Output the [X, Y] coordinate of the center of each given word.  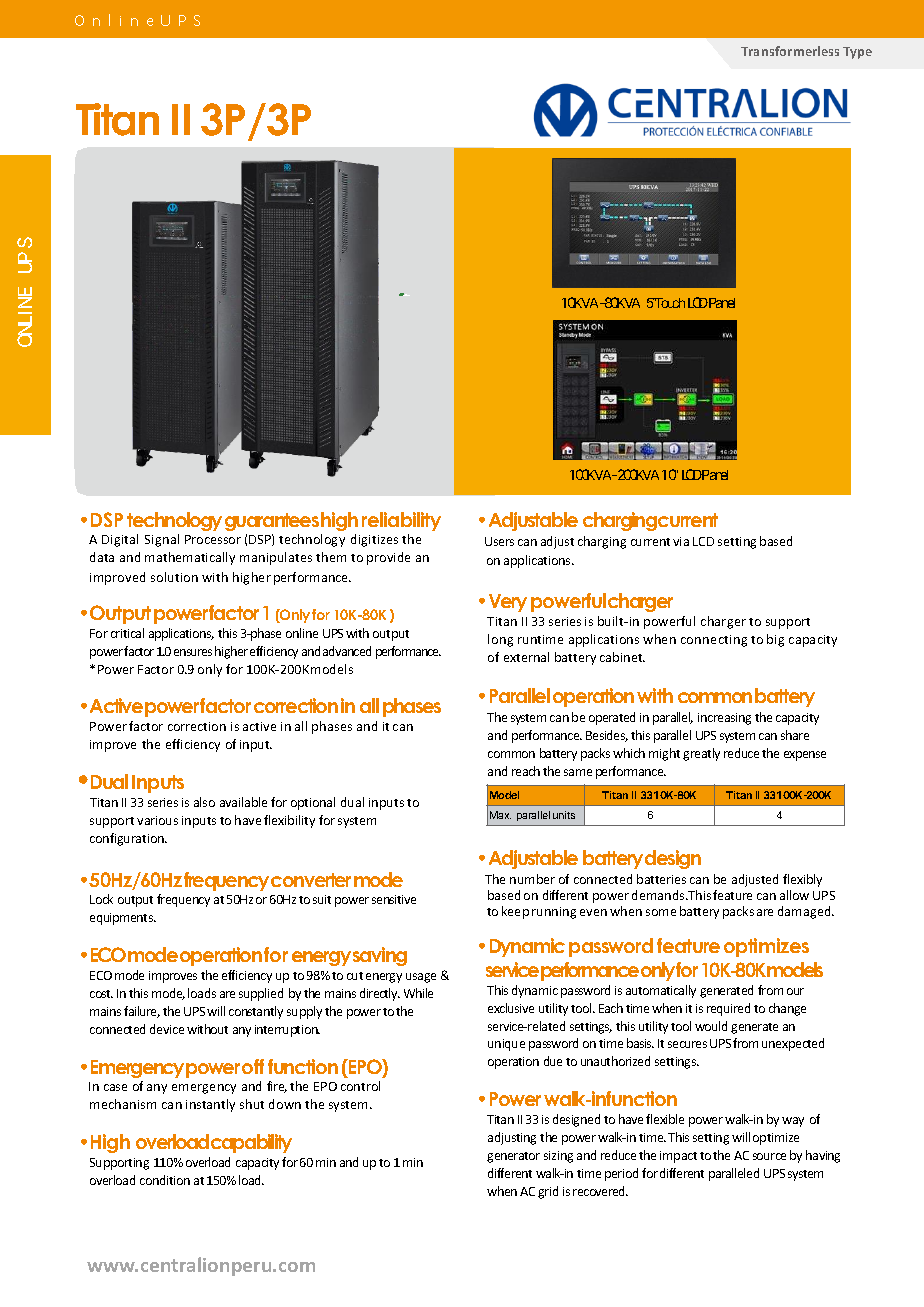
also [204, 802]
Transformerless [790, 51]
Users [499, 541]
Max [500, 815]
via [681, 541]
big [775, 640]
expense [805, 756]
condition [165, 1180]
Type [857, 53]
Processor [213, 539]
